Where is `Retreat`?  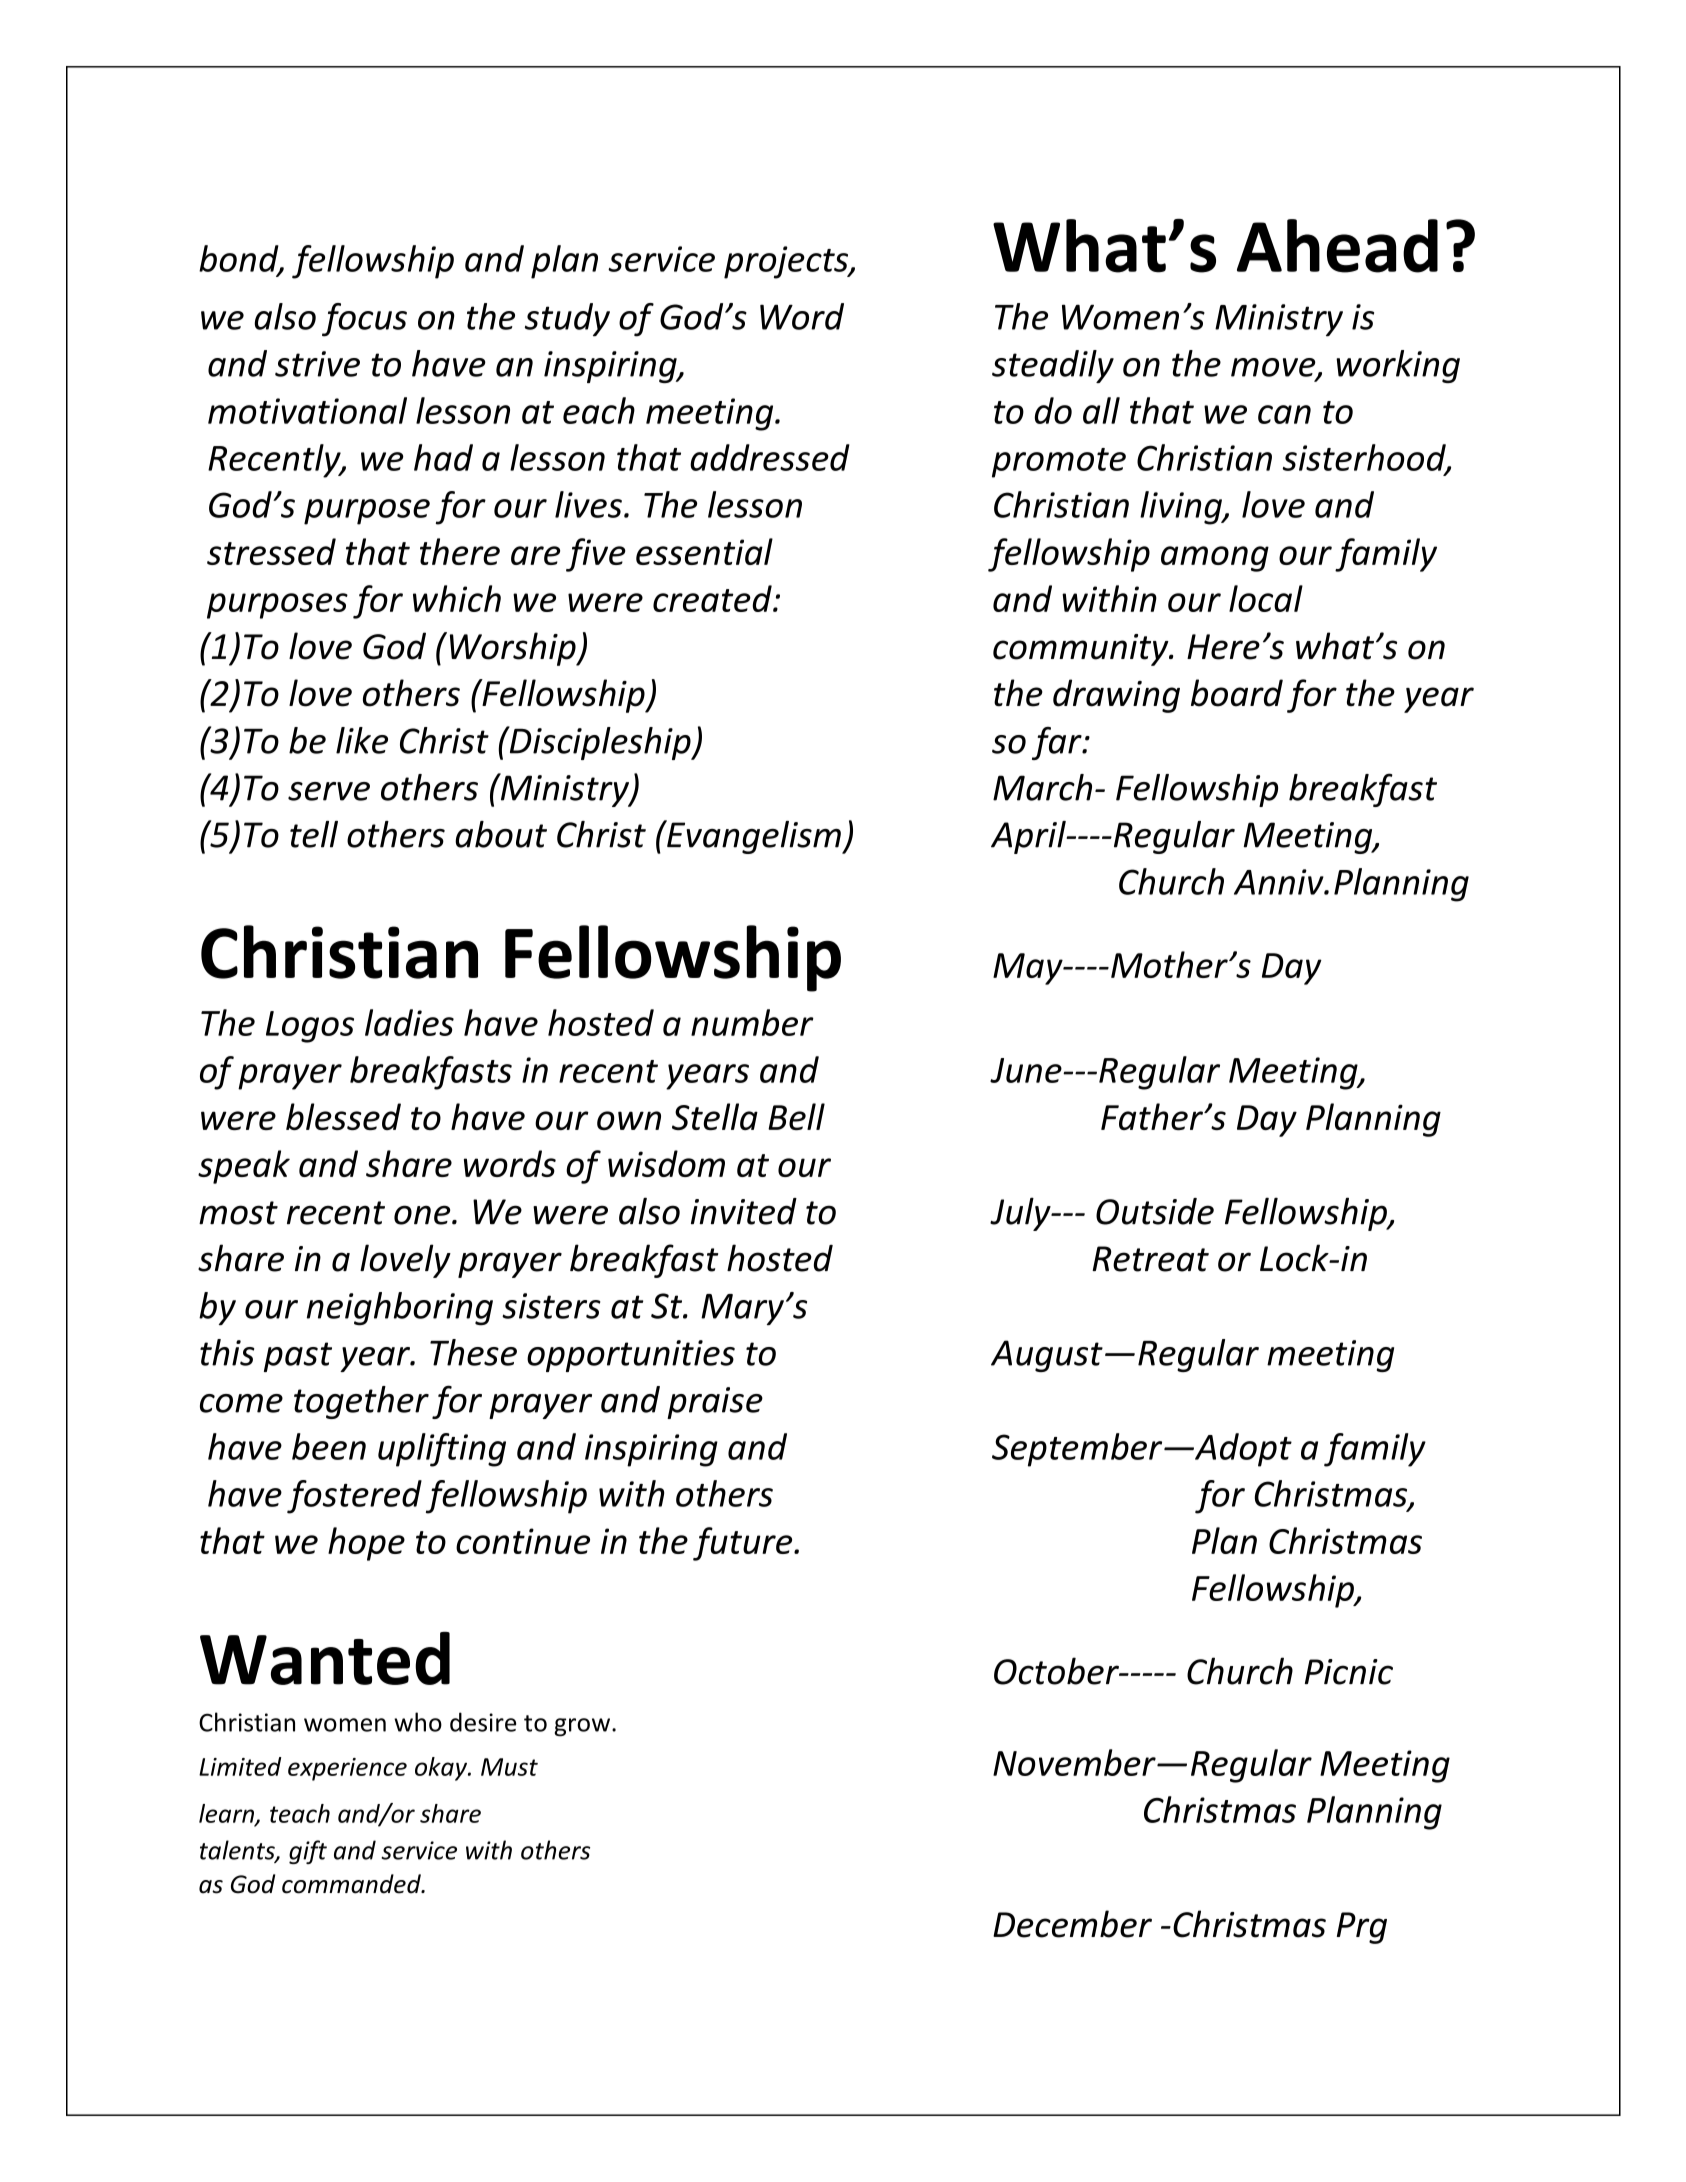
Retreat is located at coordinates (1150, 1259).
